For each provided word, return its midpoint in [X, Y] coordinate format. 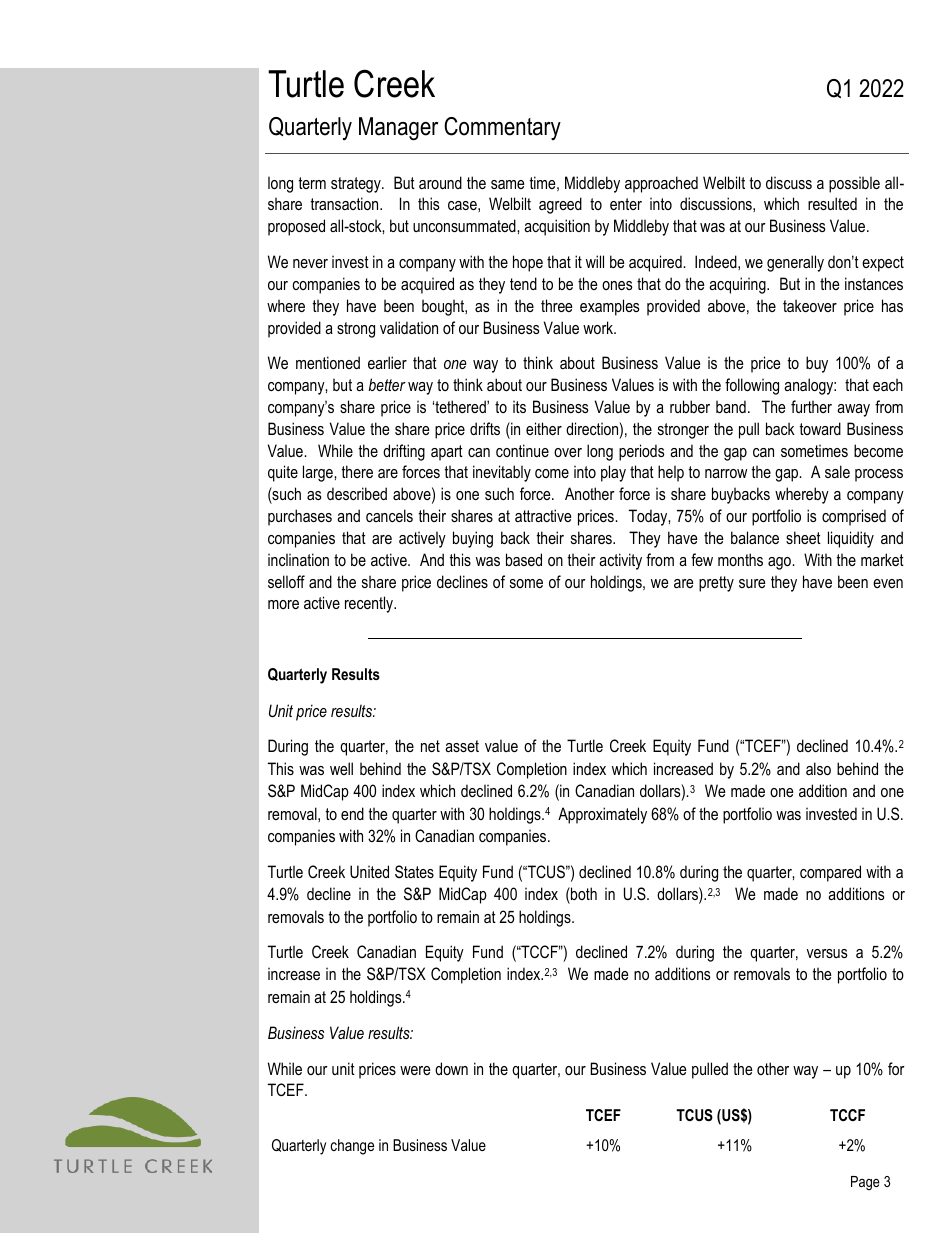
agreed [560, 205]
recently [370, 604]
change [352, 1147]
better [387, 384]
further [811, 406]
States [414, 871]
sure [752, 583]
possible [854, 184]
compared [830, 873]
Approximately [602, 815]
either [544, 428]
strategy [357, 185]
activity [620, 561]
